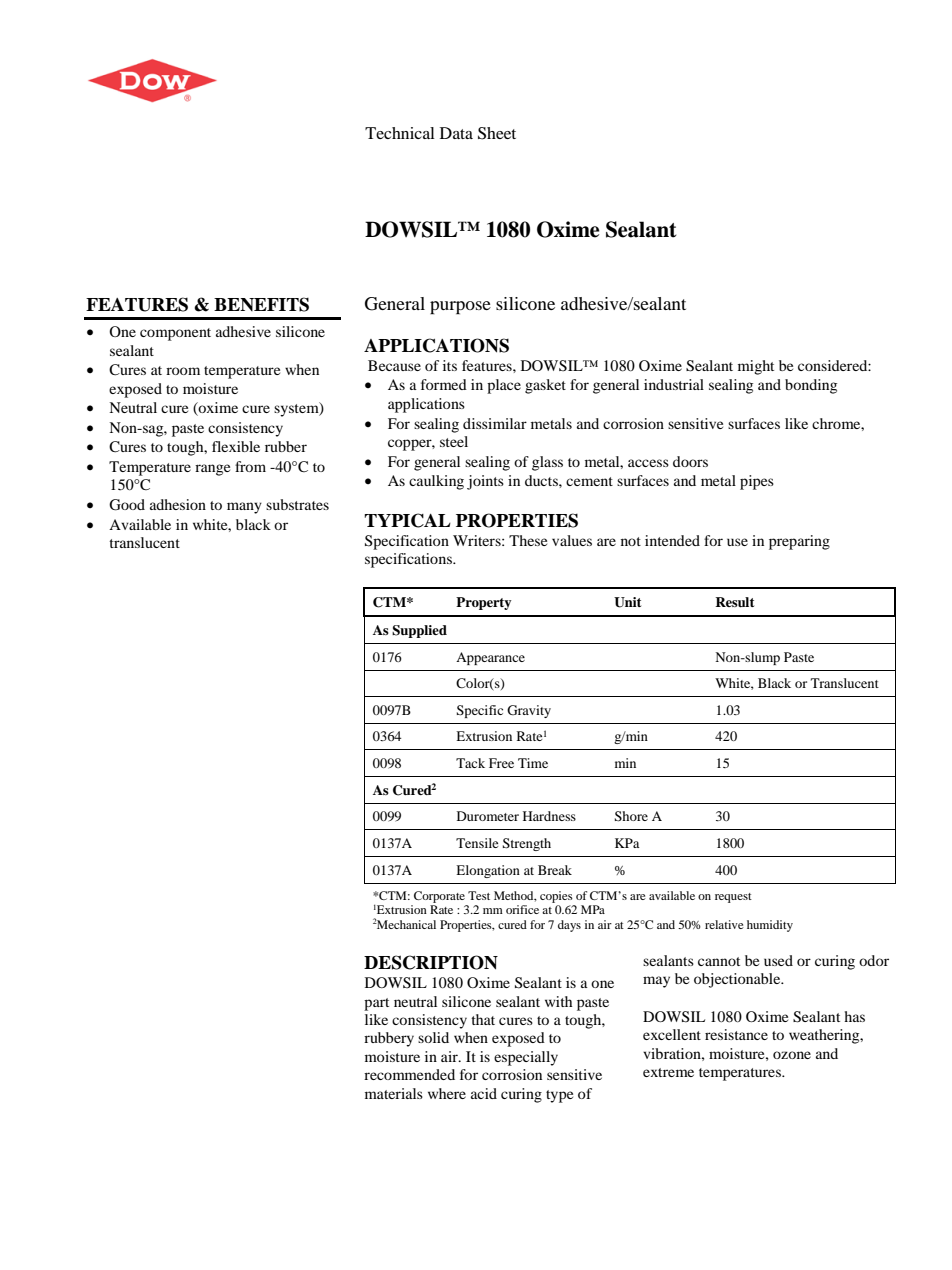 Image resolution: width=952 pixels, height=1270 pixels. I want to click on room, so click(183, 371).
